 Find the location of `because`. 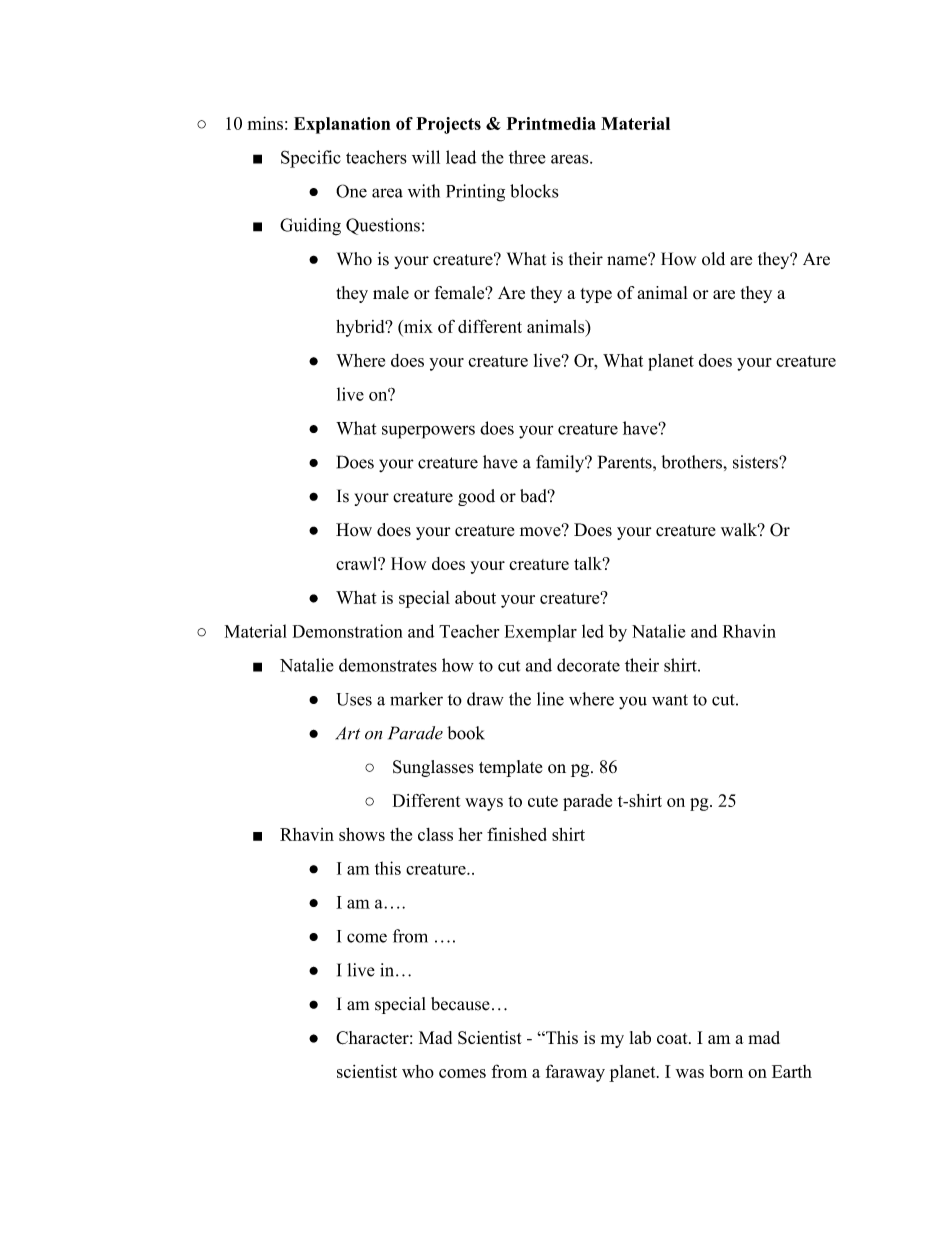

because is located at coordinates (460, 1004).
